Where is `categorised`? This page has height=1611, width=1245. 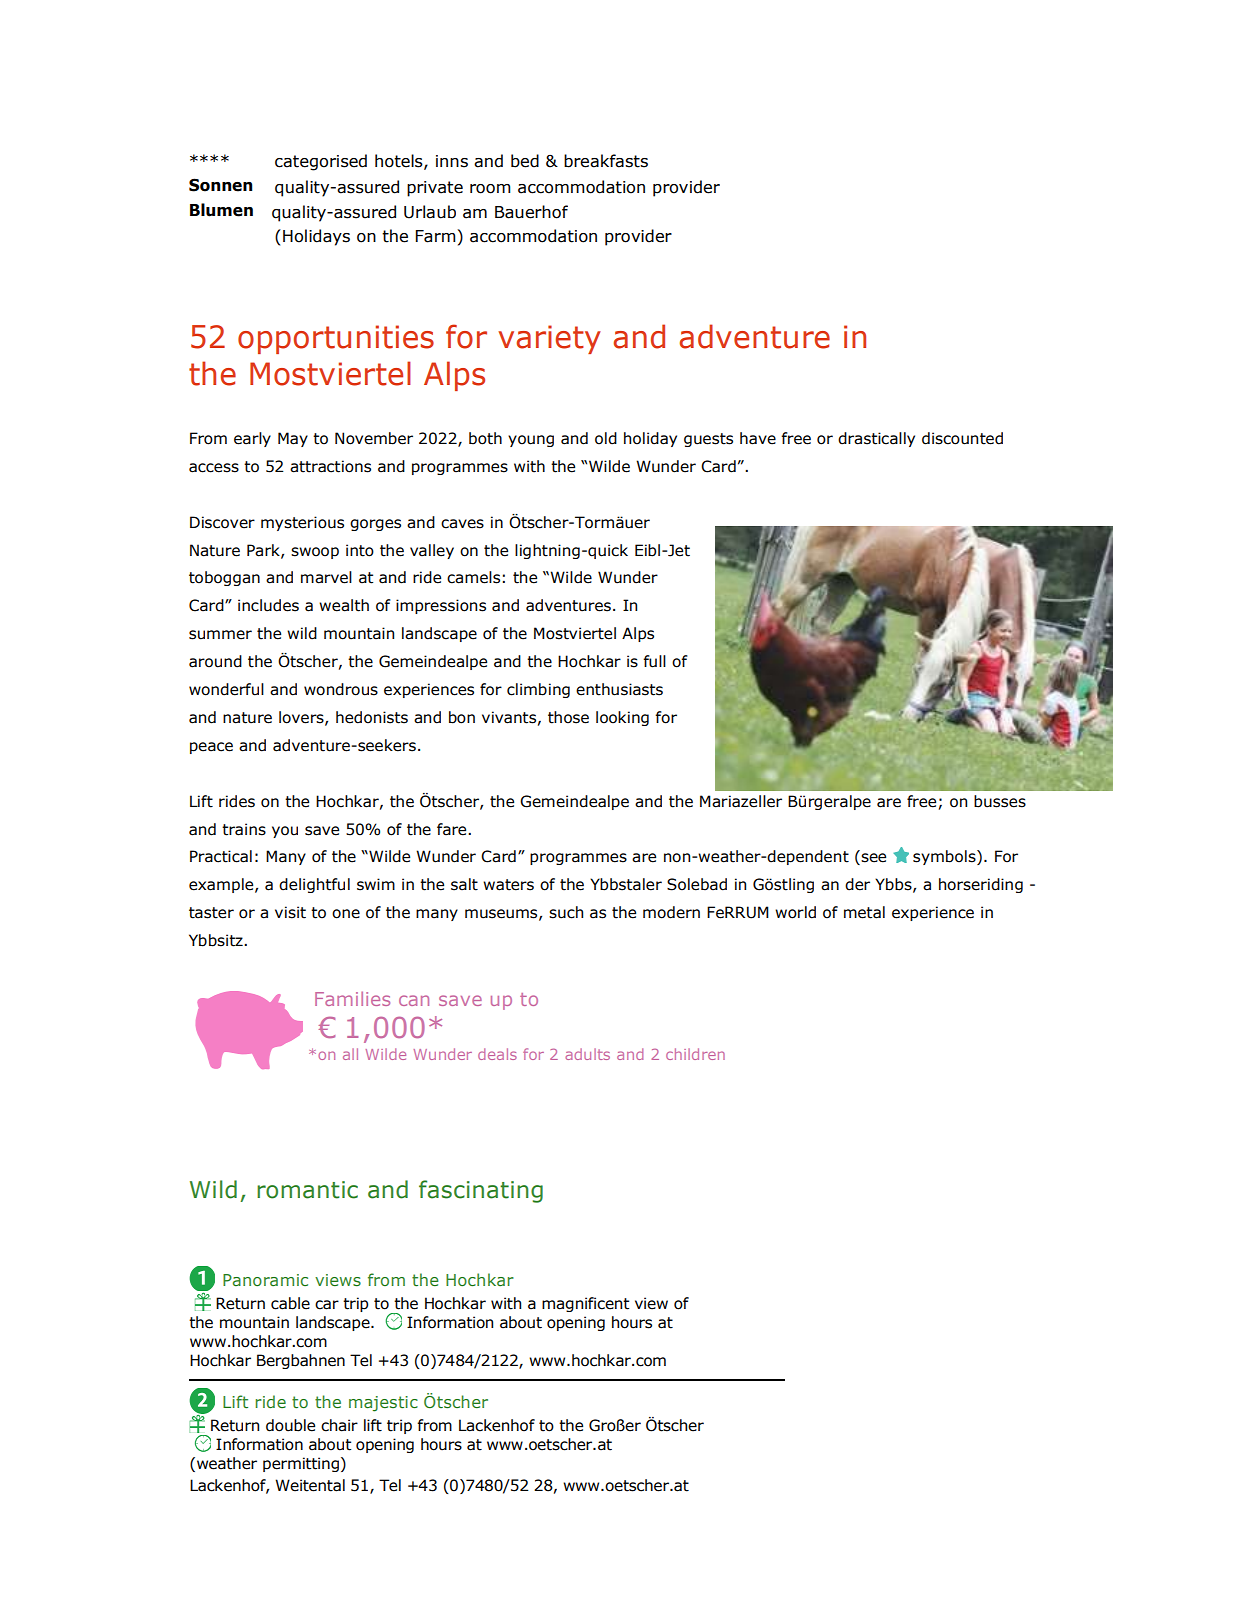 categorised is located at coordinates (321, 162).
